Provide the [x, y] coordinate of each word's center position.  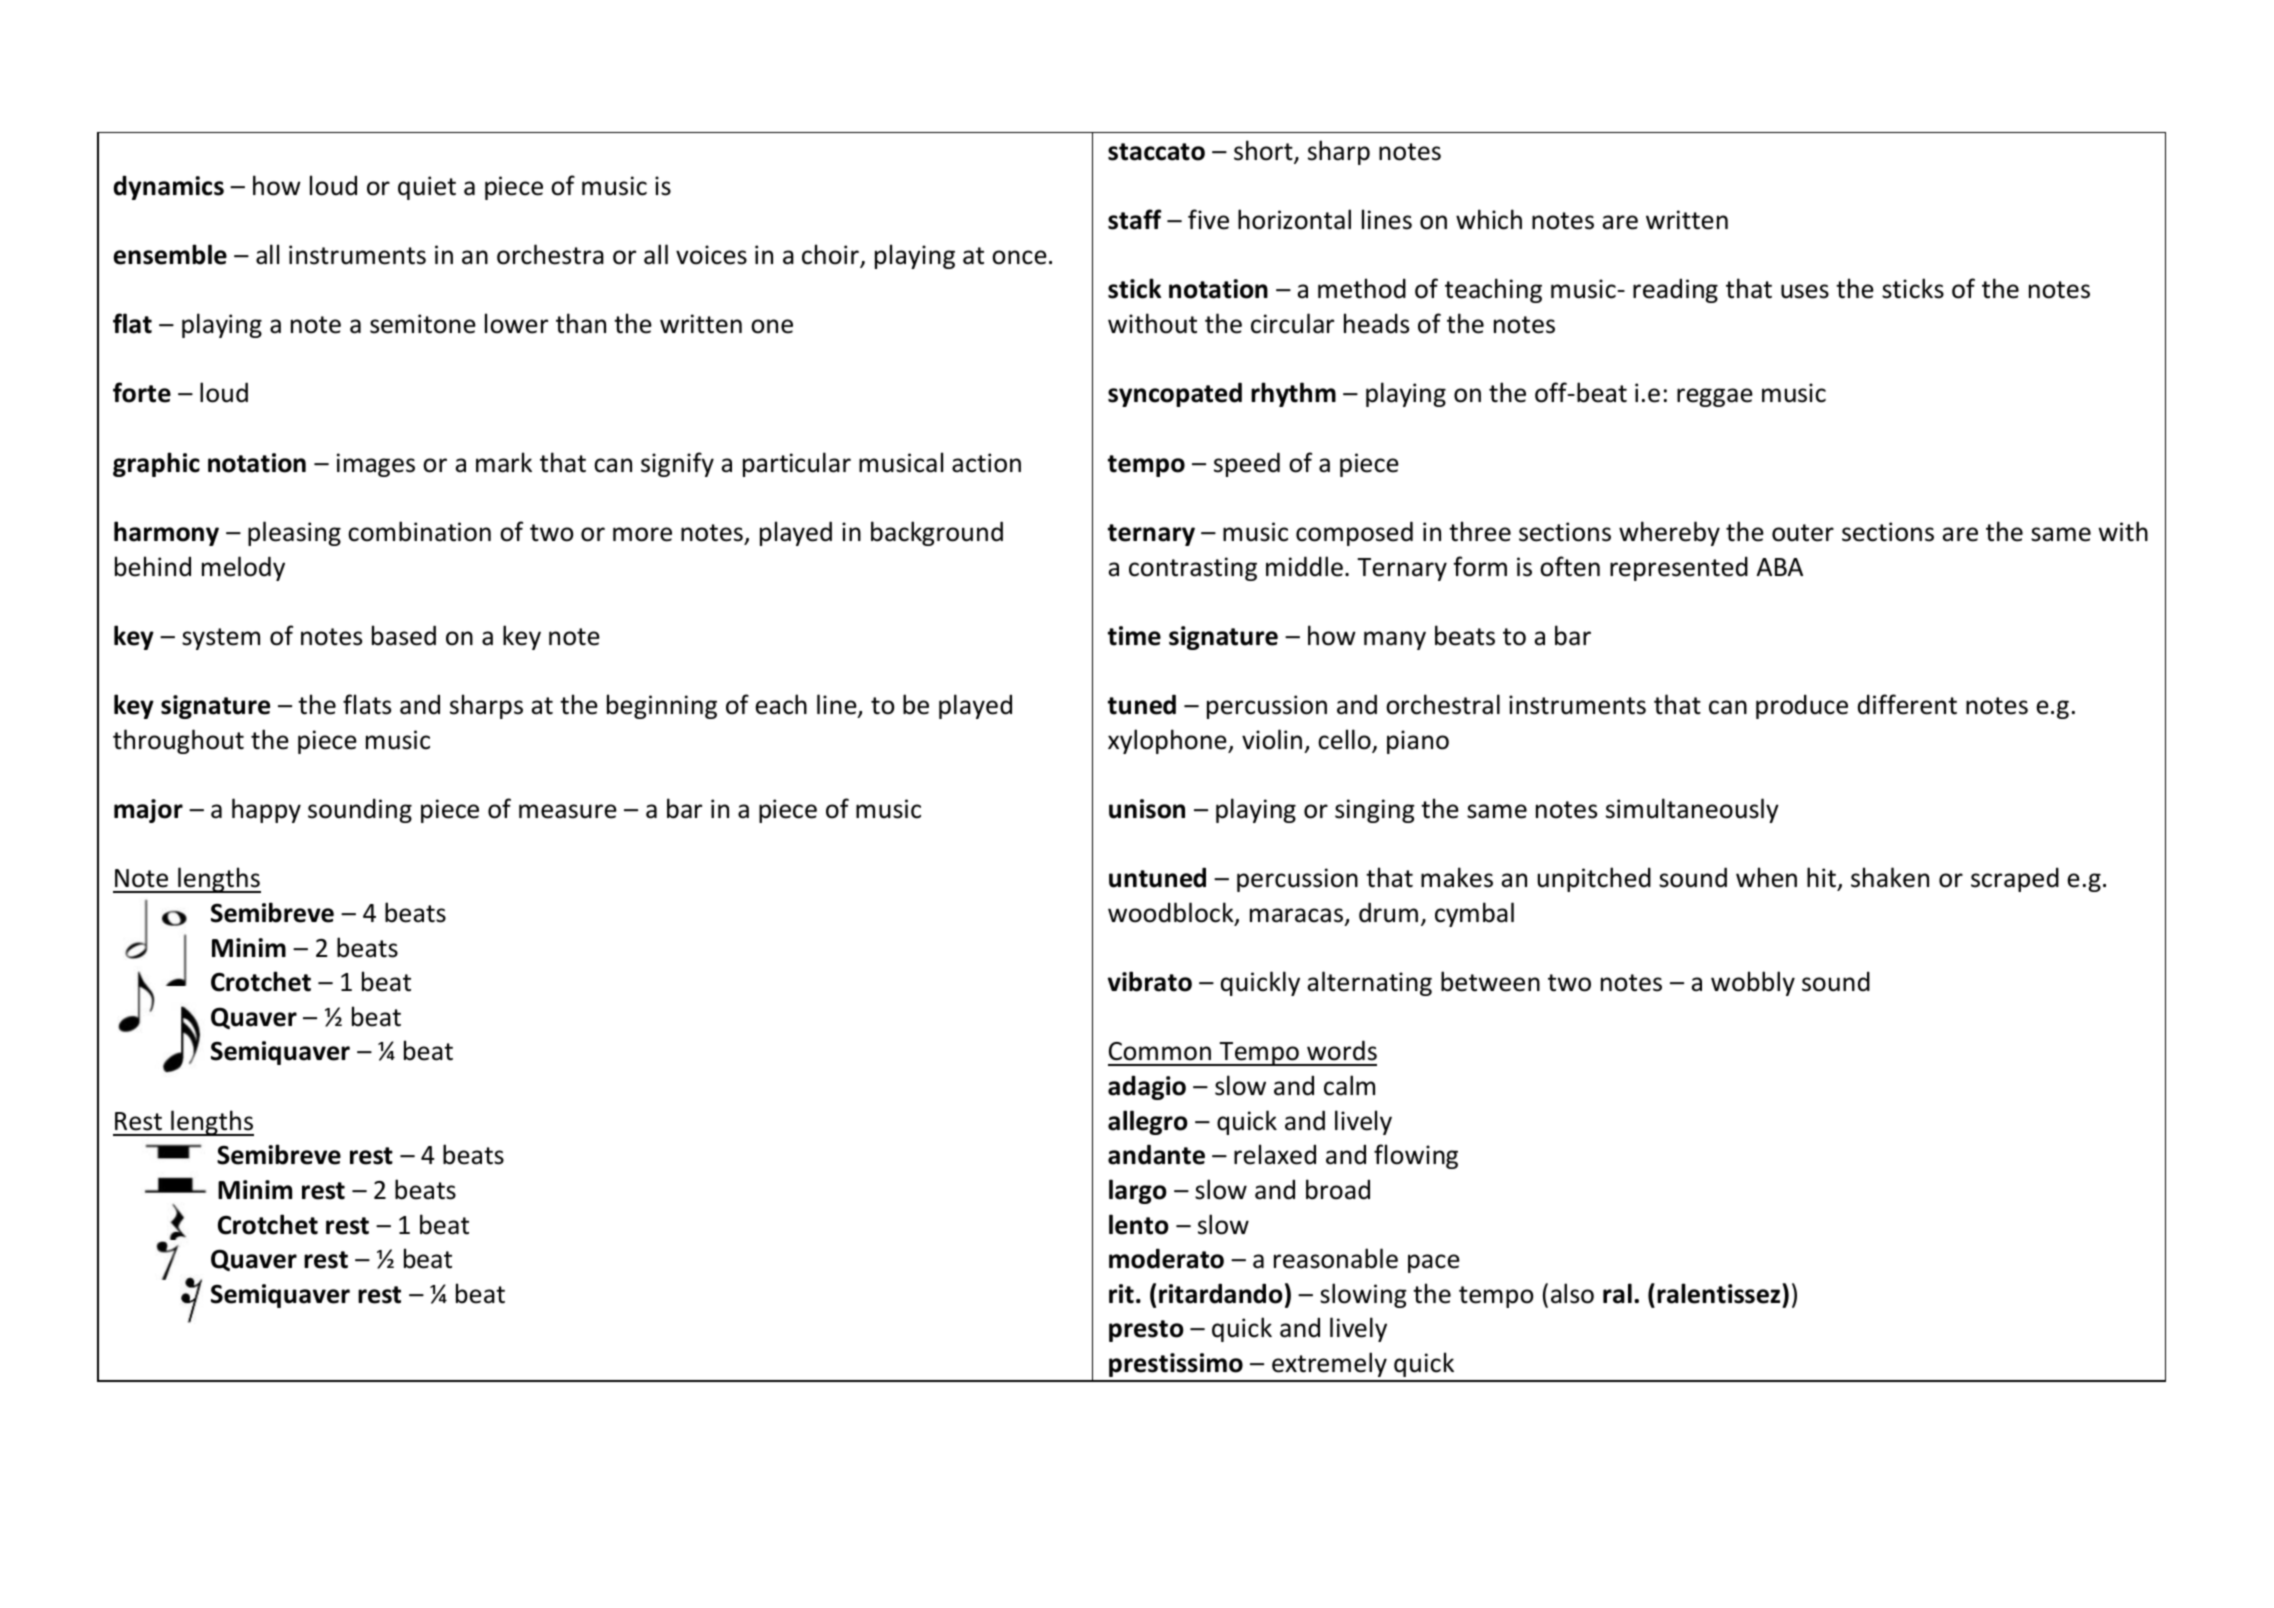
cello [1345, 740]
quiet [427, 188]
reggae [1715, 397]
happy [266, 810]
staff [1134, 219]
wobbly [1753, 983]
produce [1802, 706]
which [1489, 219]
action [986, 463]
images [376, 465]
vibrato [1150, 981]
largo [1138, 1191]
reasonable [1336, 1258]
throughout [178, 741]
